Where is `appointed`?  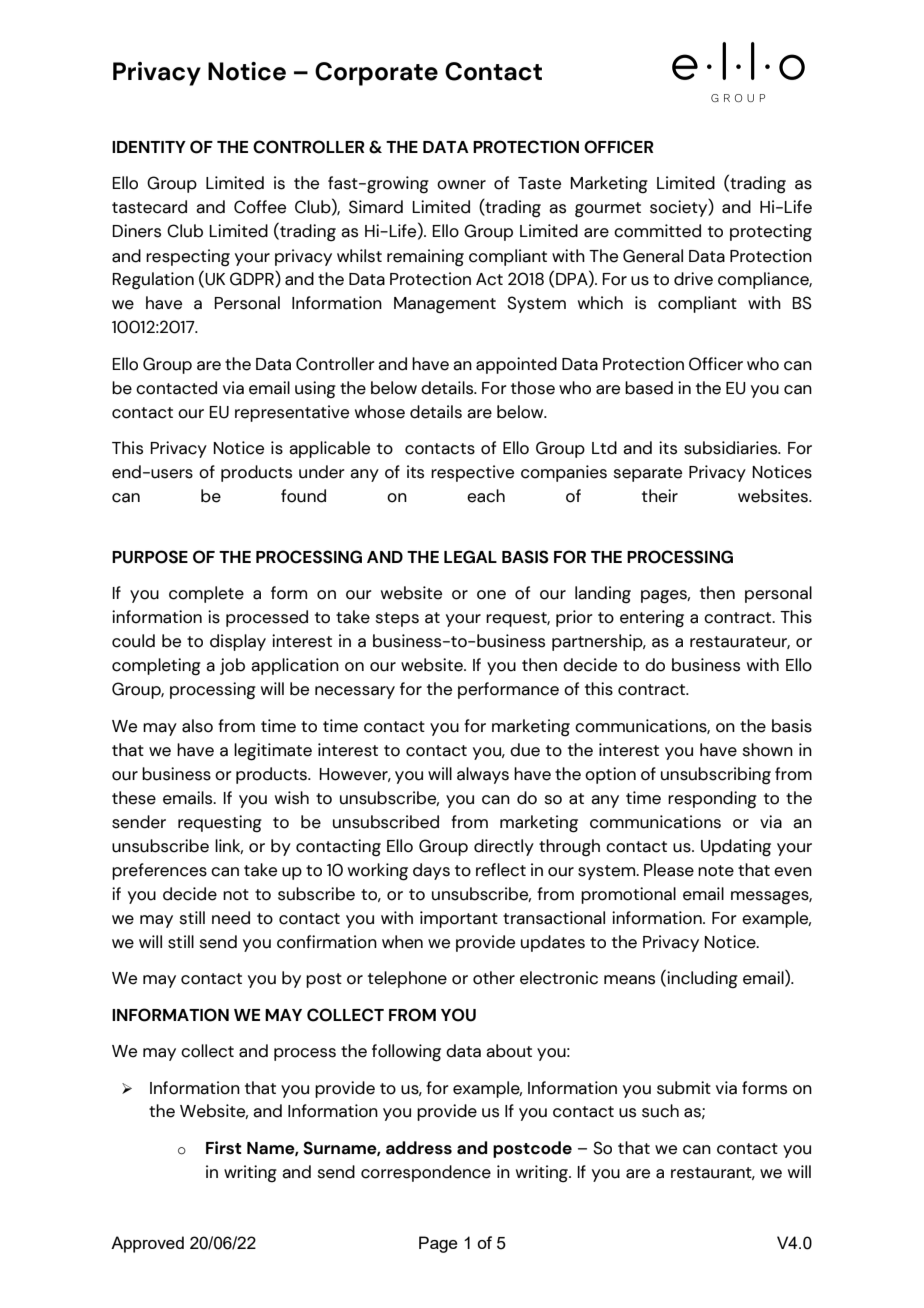 appointed is located at coordinates (516, 365).
